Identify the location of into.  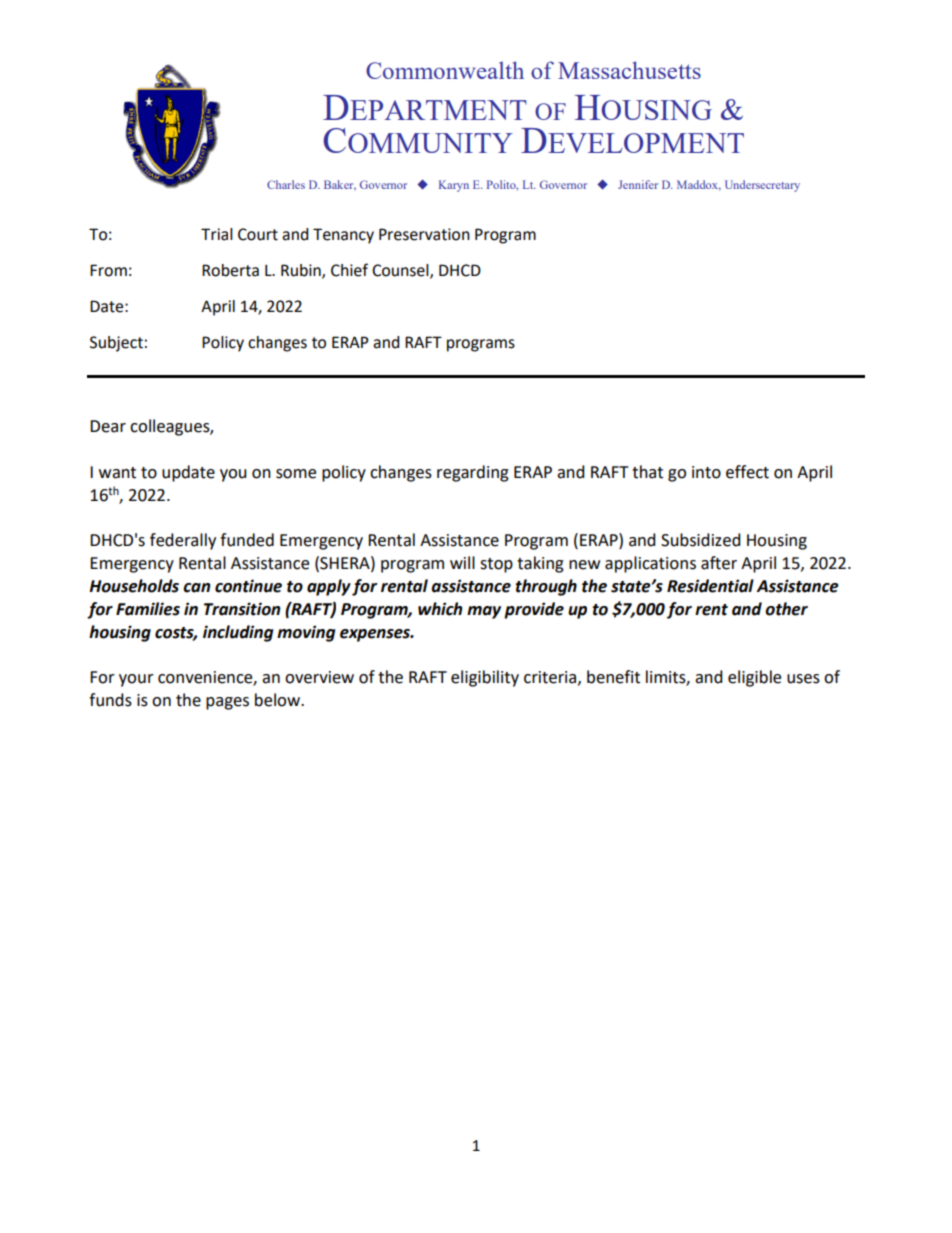
(706, 472).
